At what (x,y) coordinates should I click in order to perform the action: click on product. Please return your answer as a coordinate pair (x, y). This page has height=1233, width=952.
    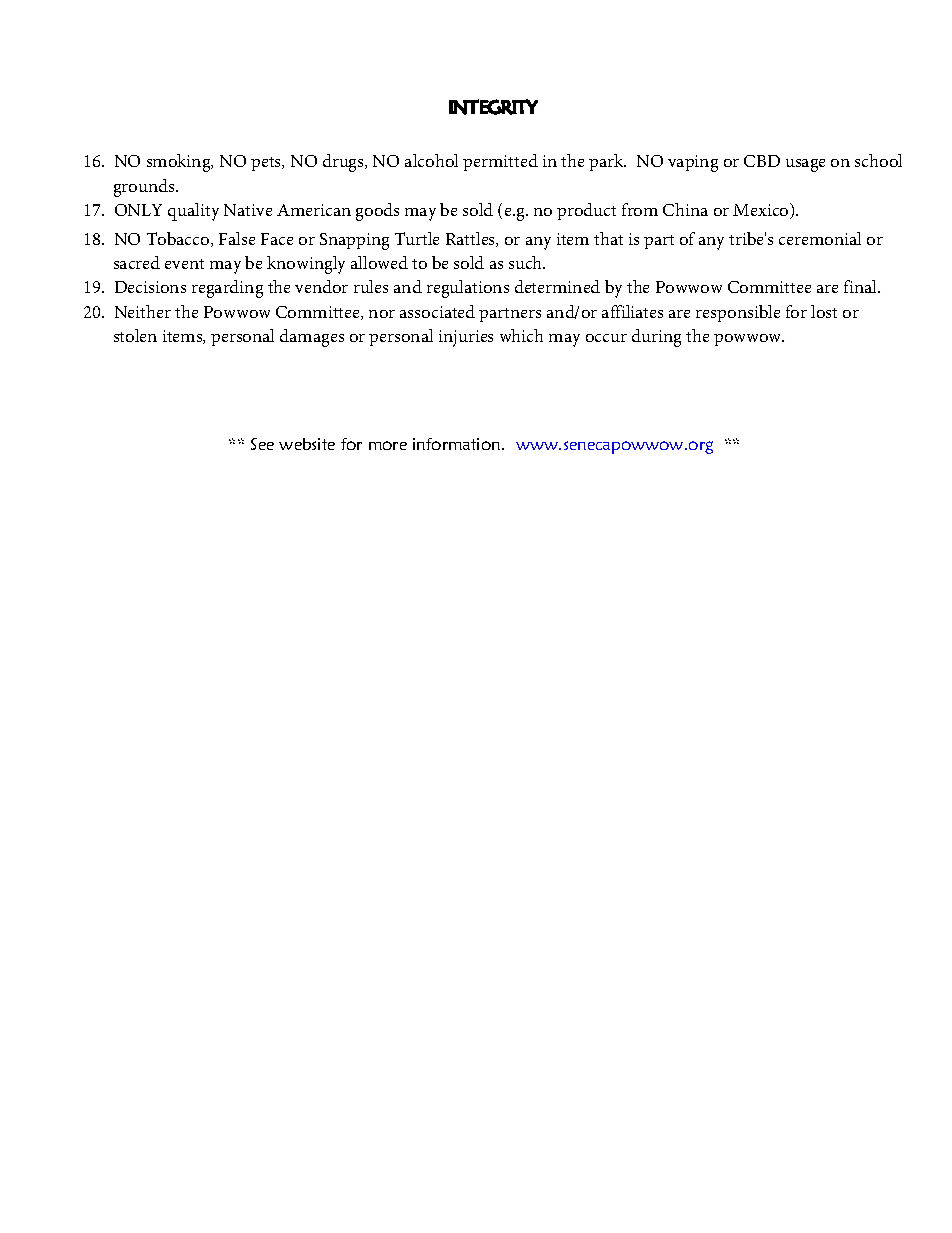
    Looking at the image, I should click on (586, 211).
